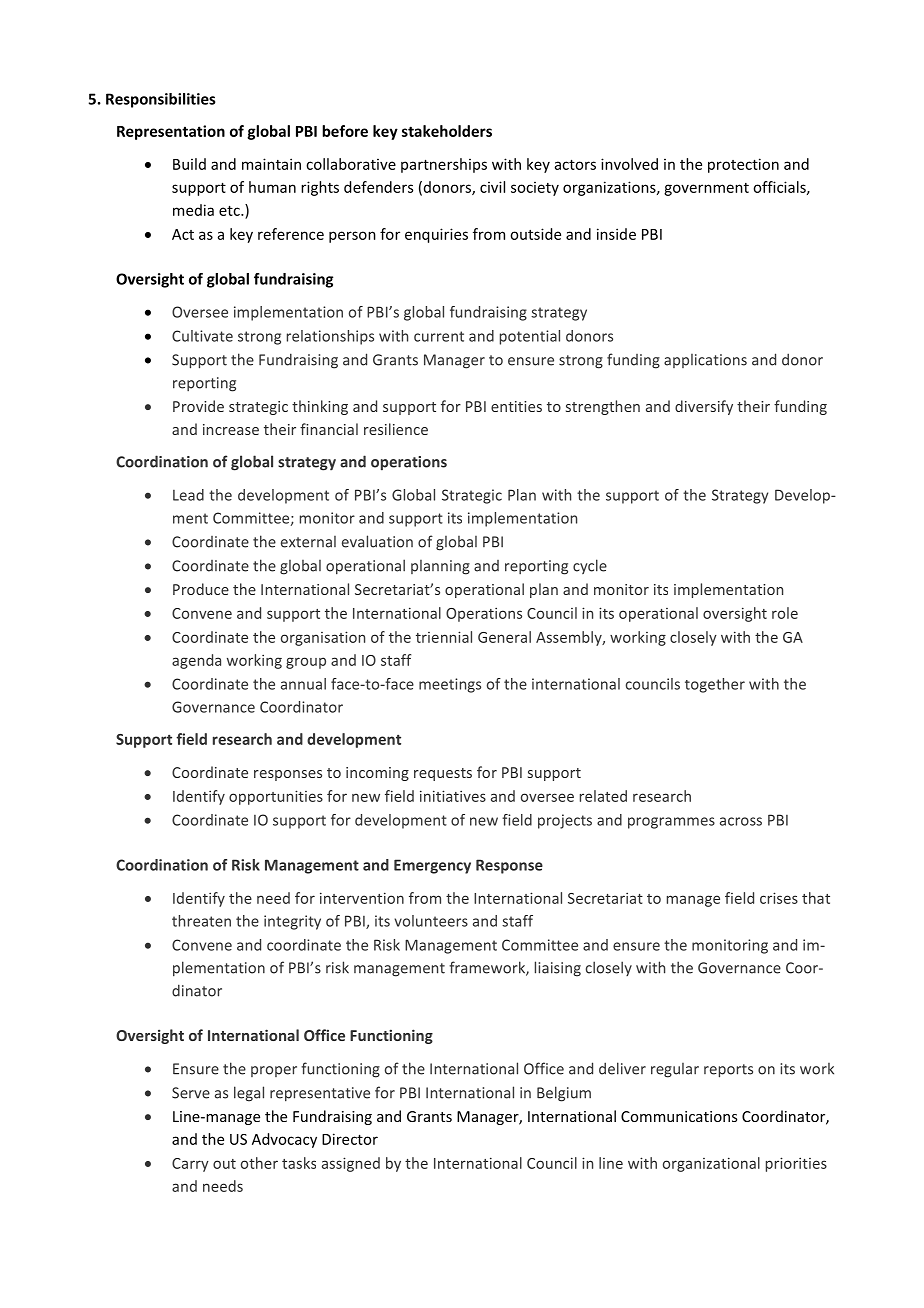 The height and width of the screenshot is (1308, 924). What do you see at coordinates (259, 1163) in the screenshot?
I see `other` at bounding box center [259, 1163].
